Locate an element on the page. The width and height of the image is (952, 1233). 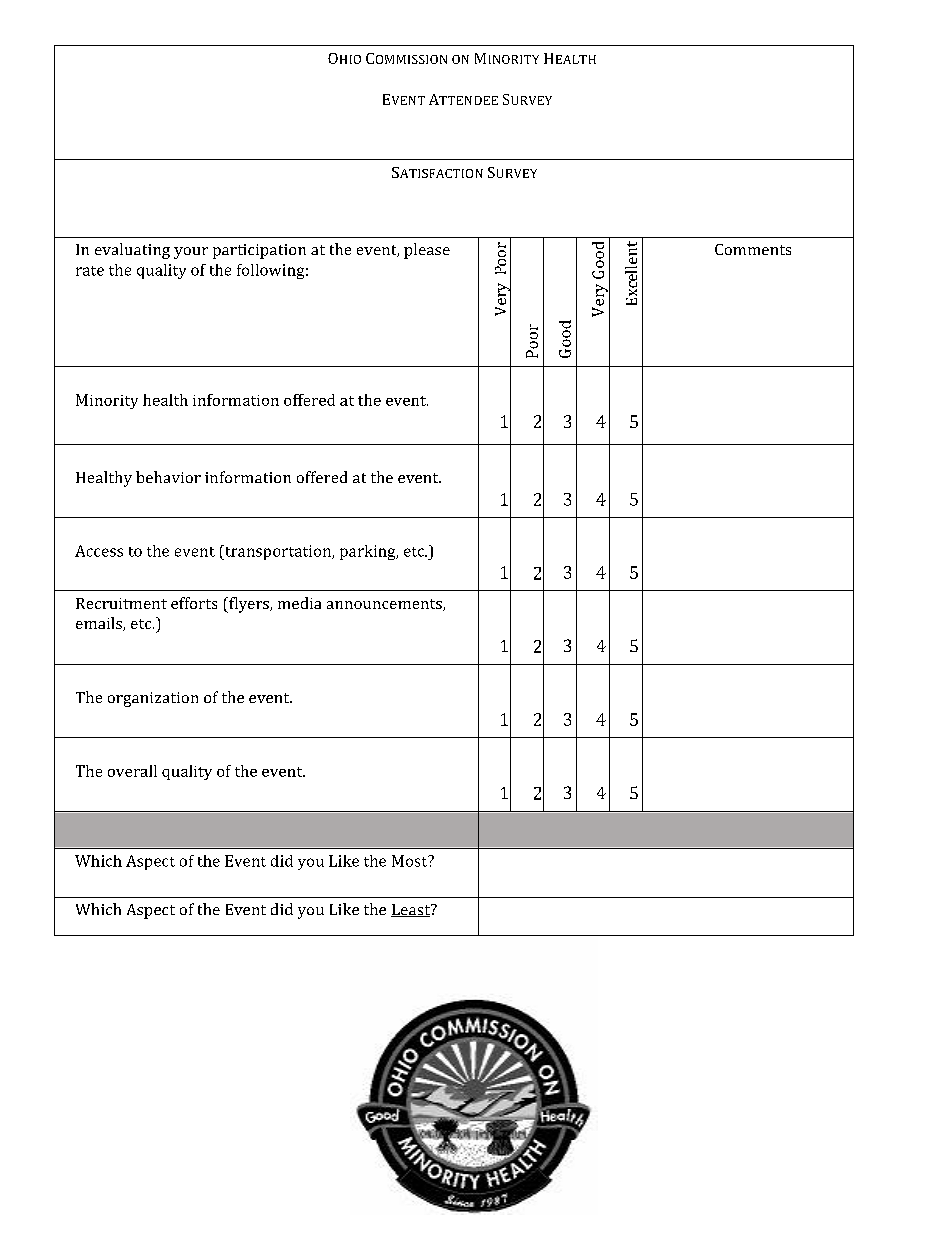
your is located at coordinates (191, 253).
